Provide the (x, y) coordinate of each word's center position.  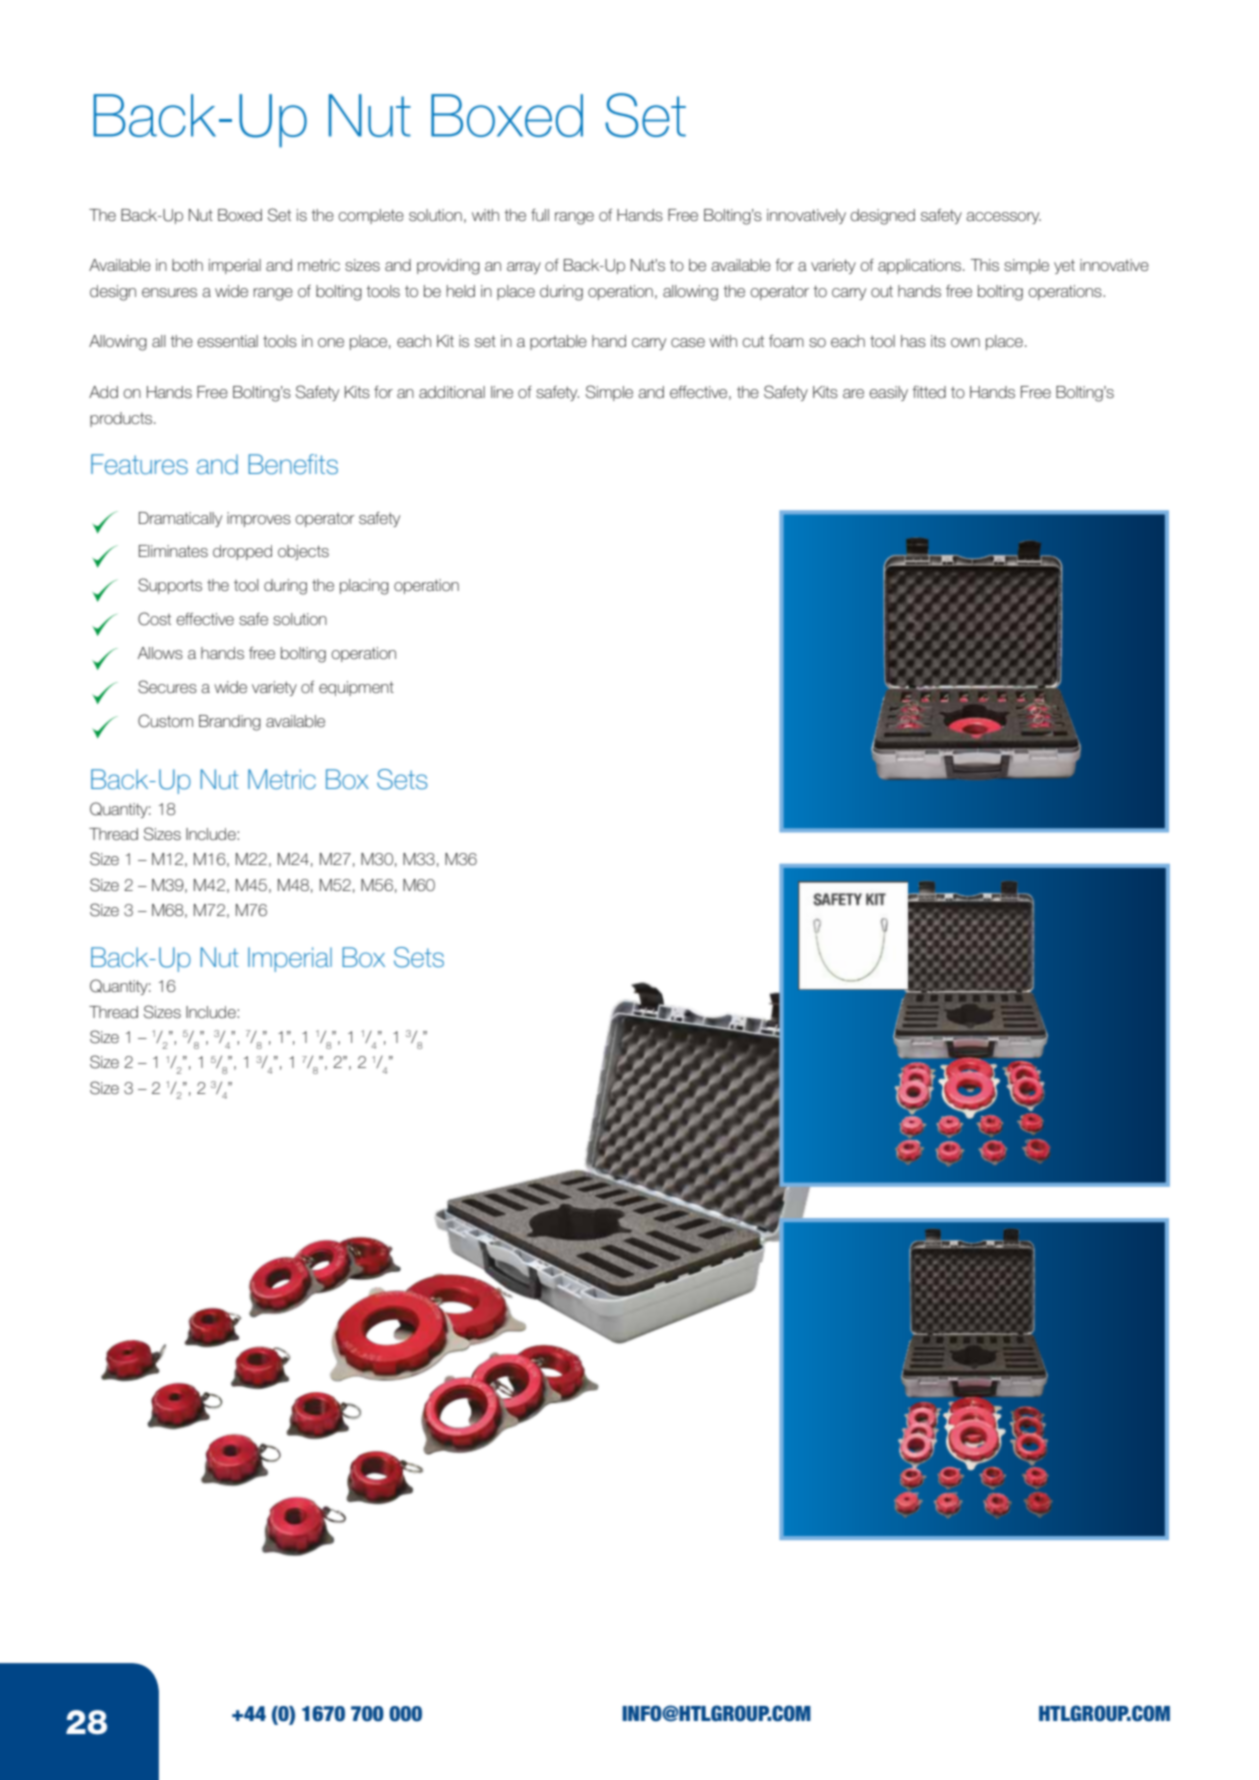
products (121, 419)
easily (888, 393)
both (187, 265)
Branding (230, 723)
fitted (929, 392)
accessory (1003, 218)
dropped (242, 552)
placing (364, 587)
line (502, 392)
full (540, 215)
